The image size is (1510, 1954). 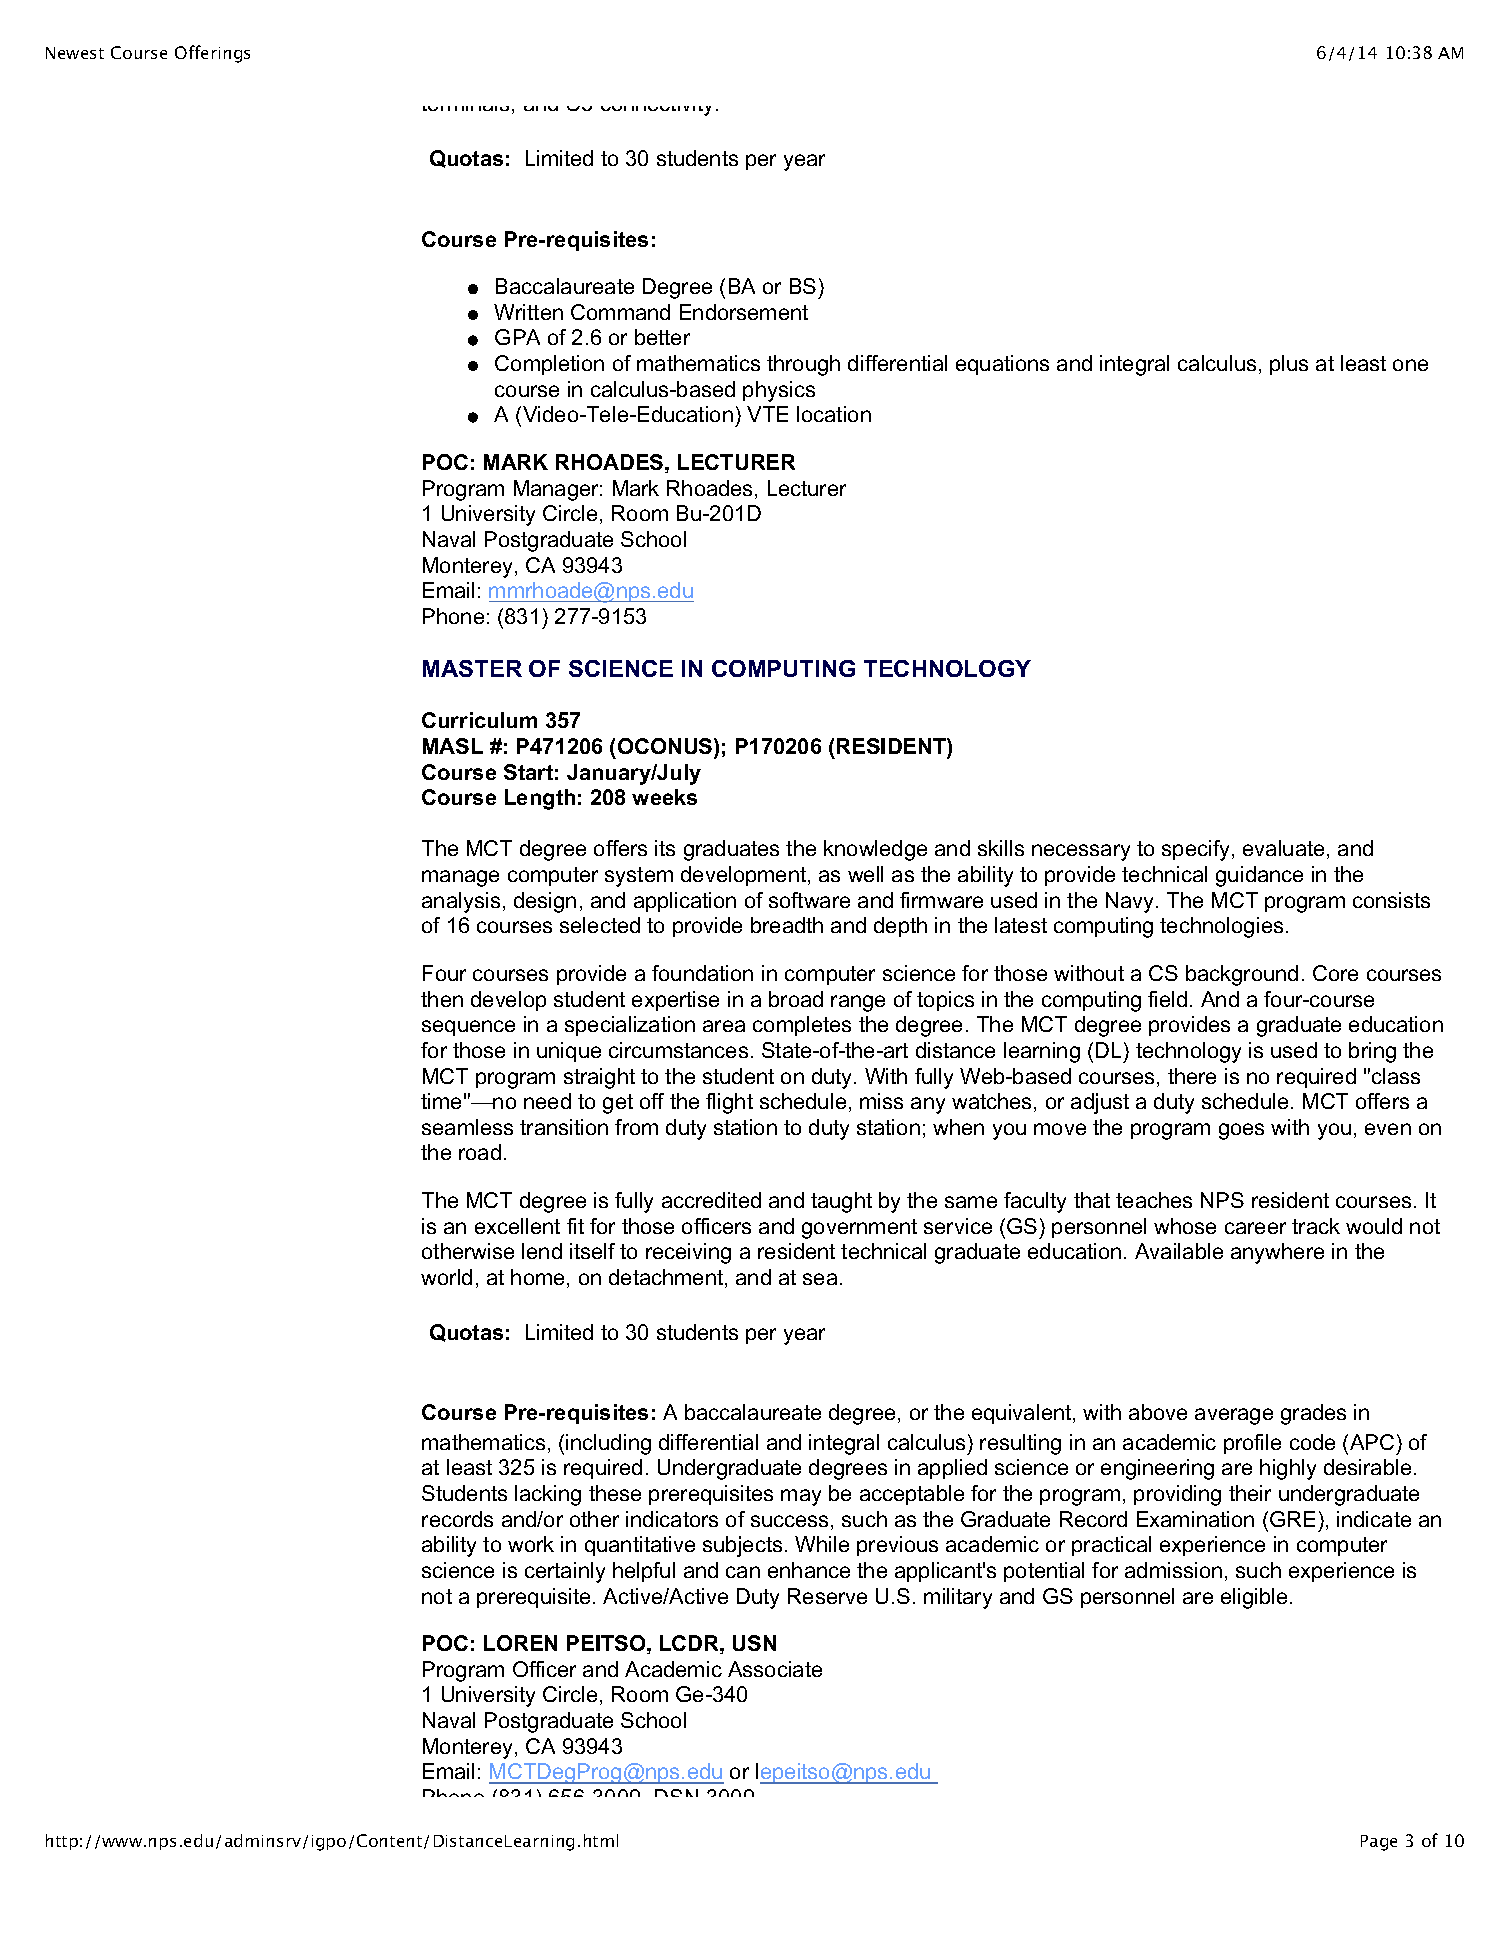 What do you see at coordinates (1255, 1228) in the screenshot?
I see `career` at bounding box center [1255, 1228].
